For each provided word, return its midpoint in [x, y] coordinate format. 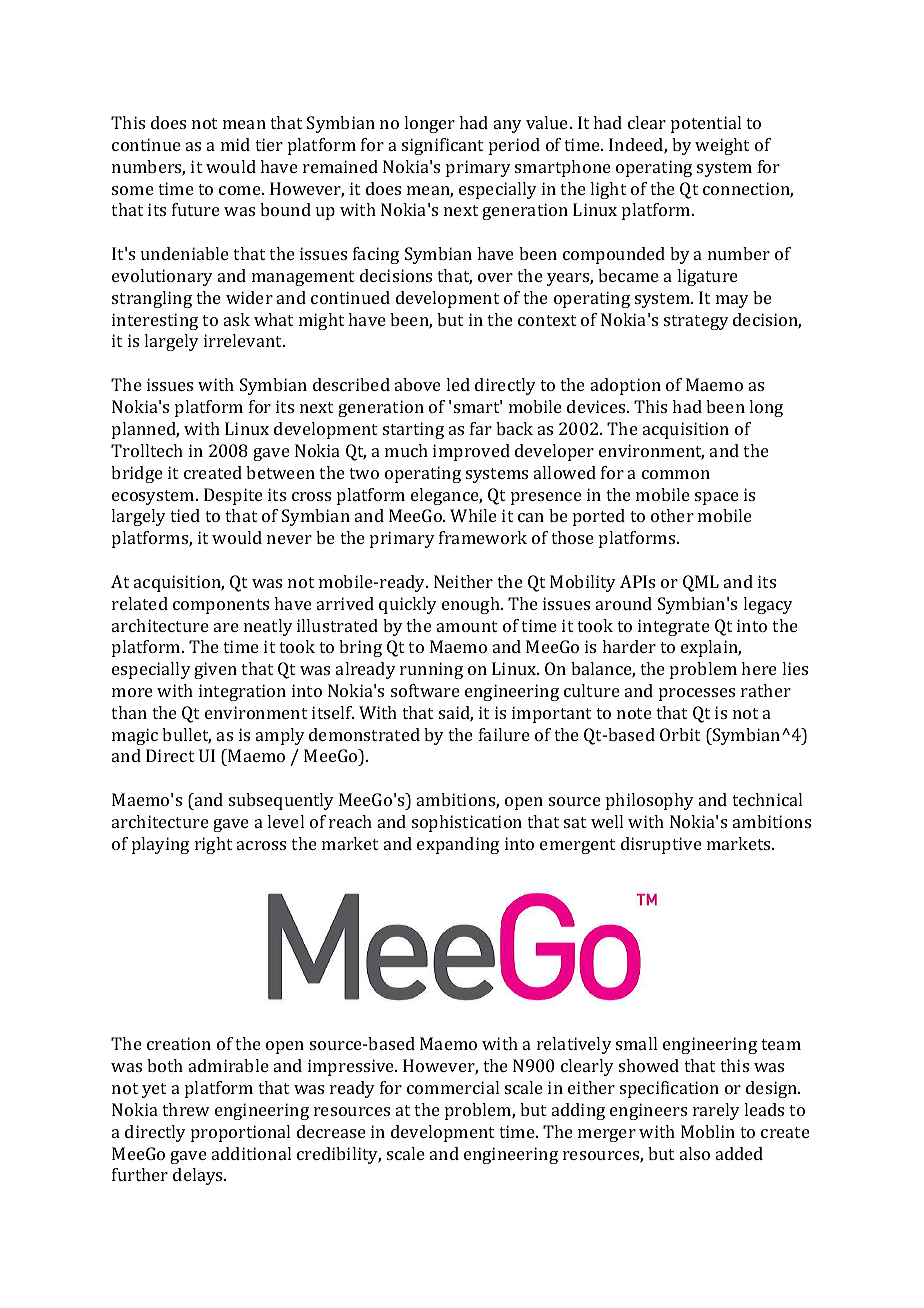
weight [722, 146]
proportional [240, 1133]
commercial [453, 1087]
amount [467, 626]
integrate [674, 627]
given [215, 670]
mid [235, 144]
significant [442, 146]
